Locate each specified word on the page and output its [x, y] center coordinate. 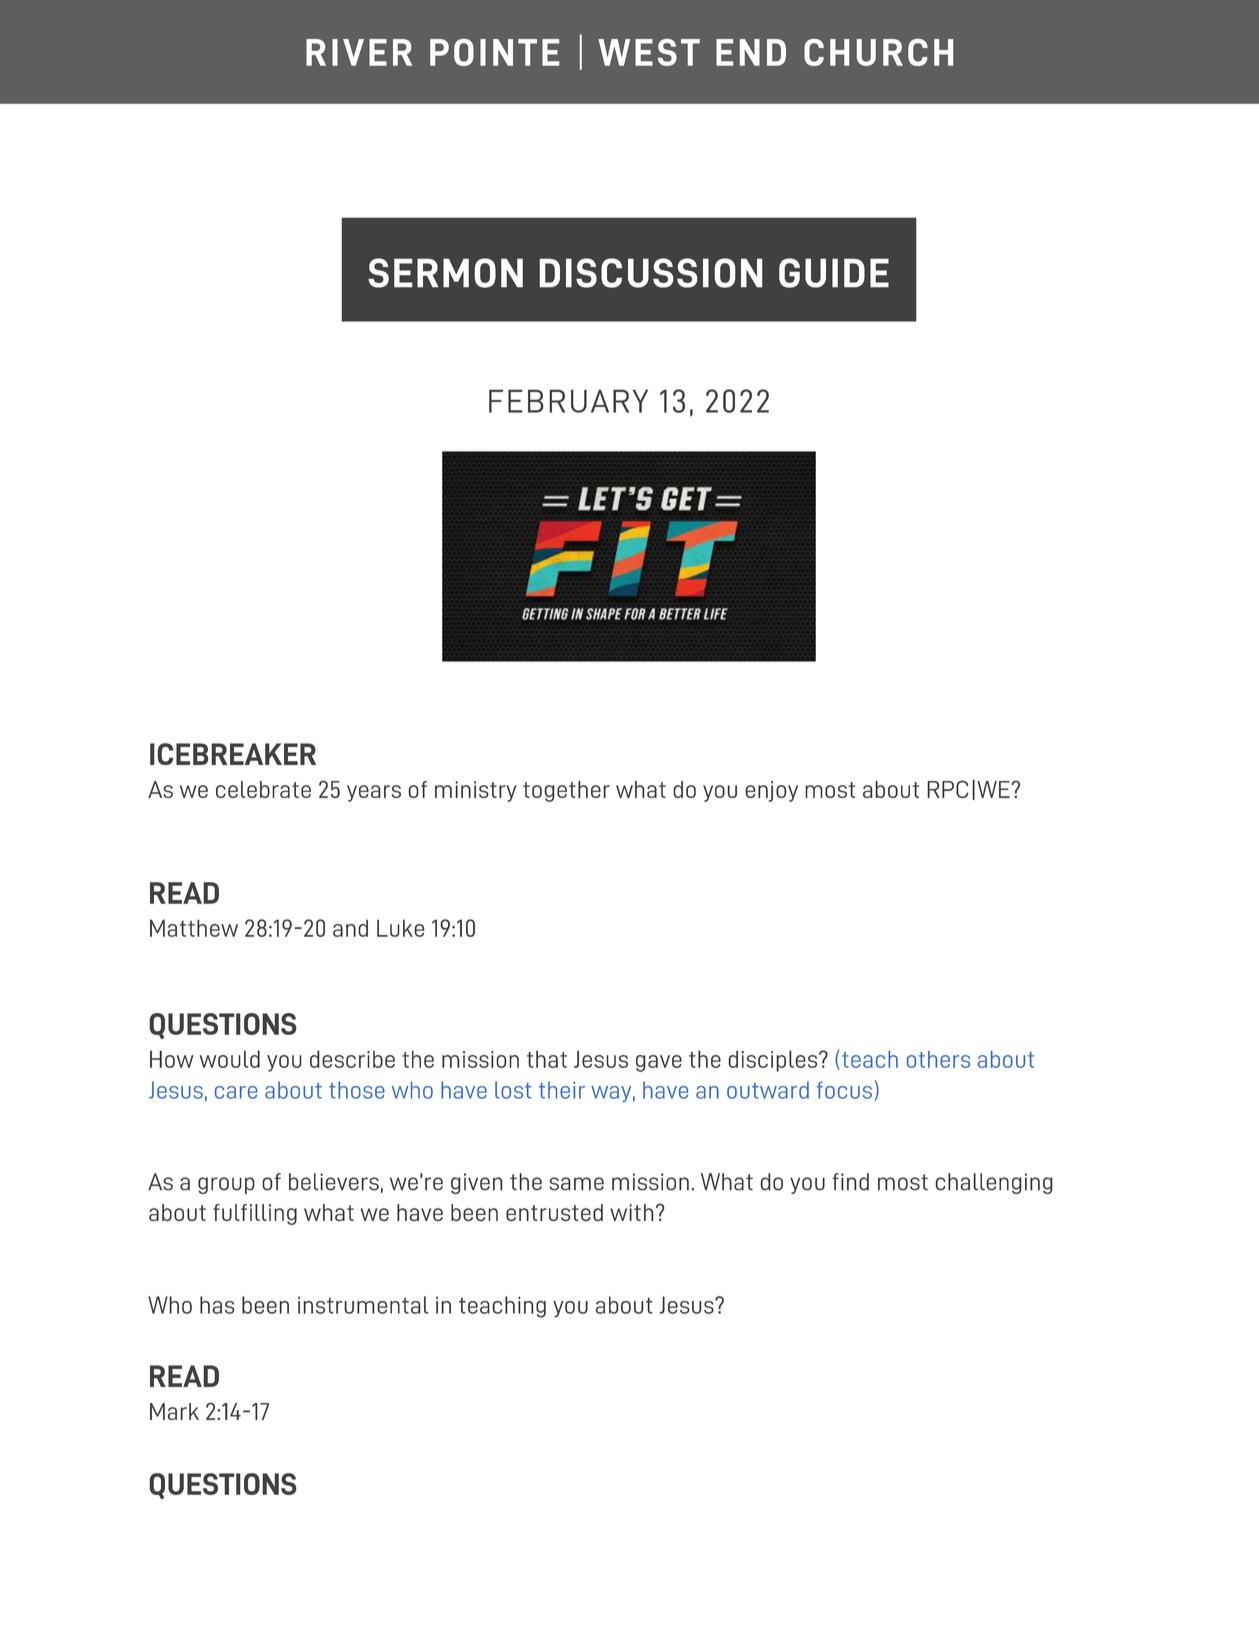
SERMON [445, 273]
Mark [174, 1411]
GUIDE [834, 273]
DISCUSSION [651, 273]
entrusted [554, 1213]
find [851, 1182]
